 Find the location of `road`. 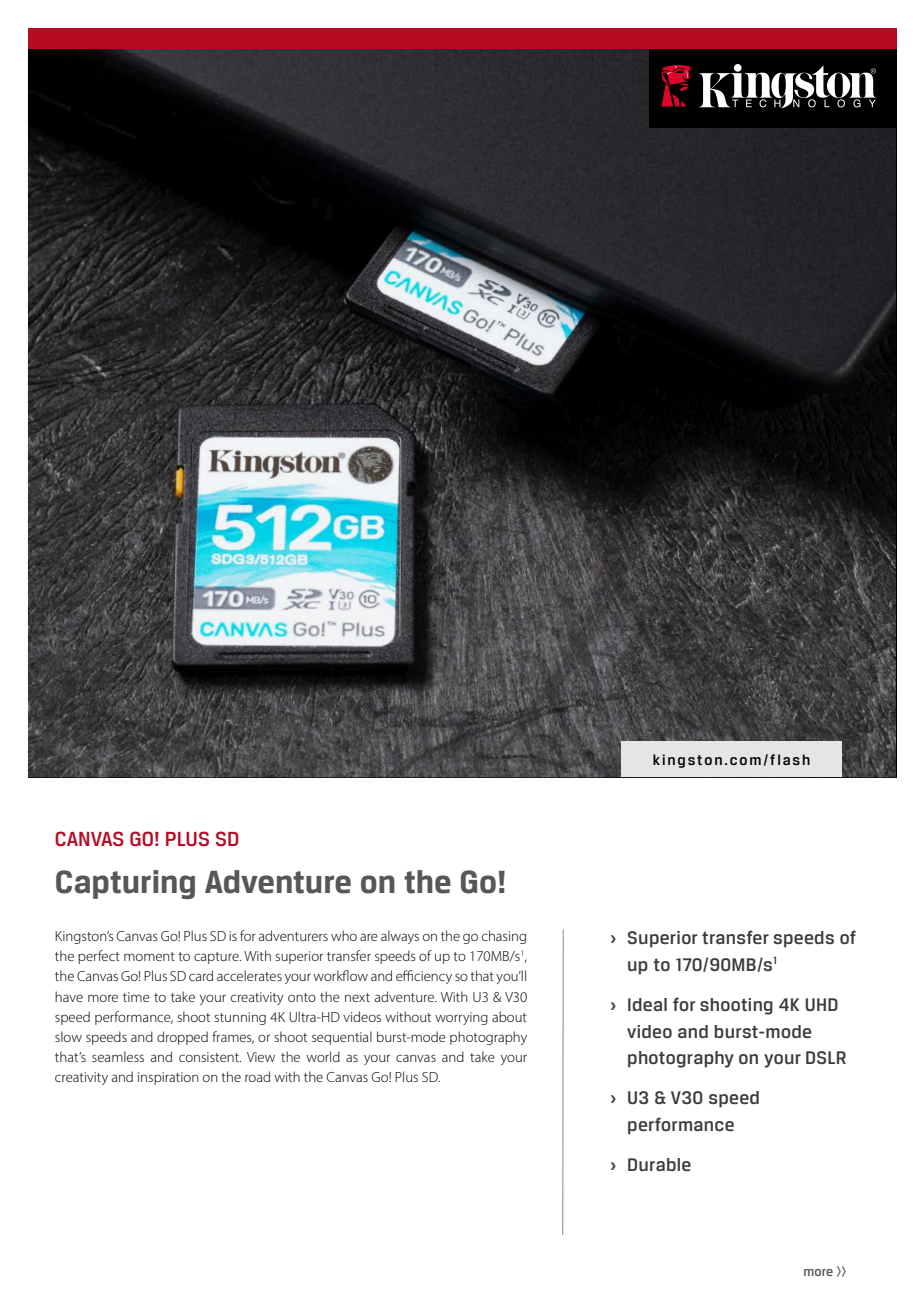

road is located at coordinates (257, 1076).
